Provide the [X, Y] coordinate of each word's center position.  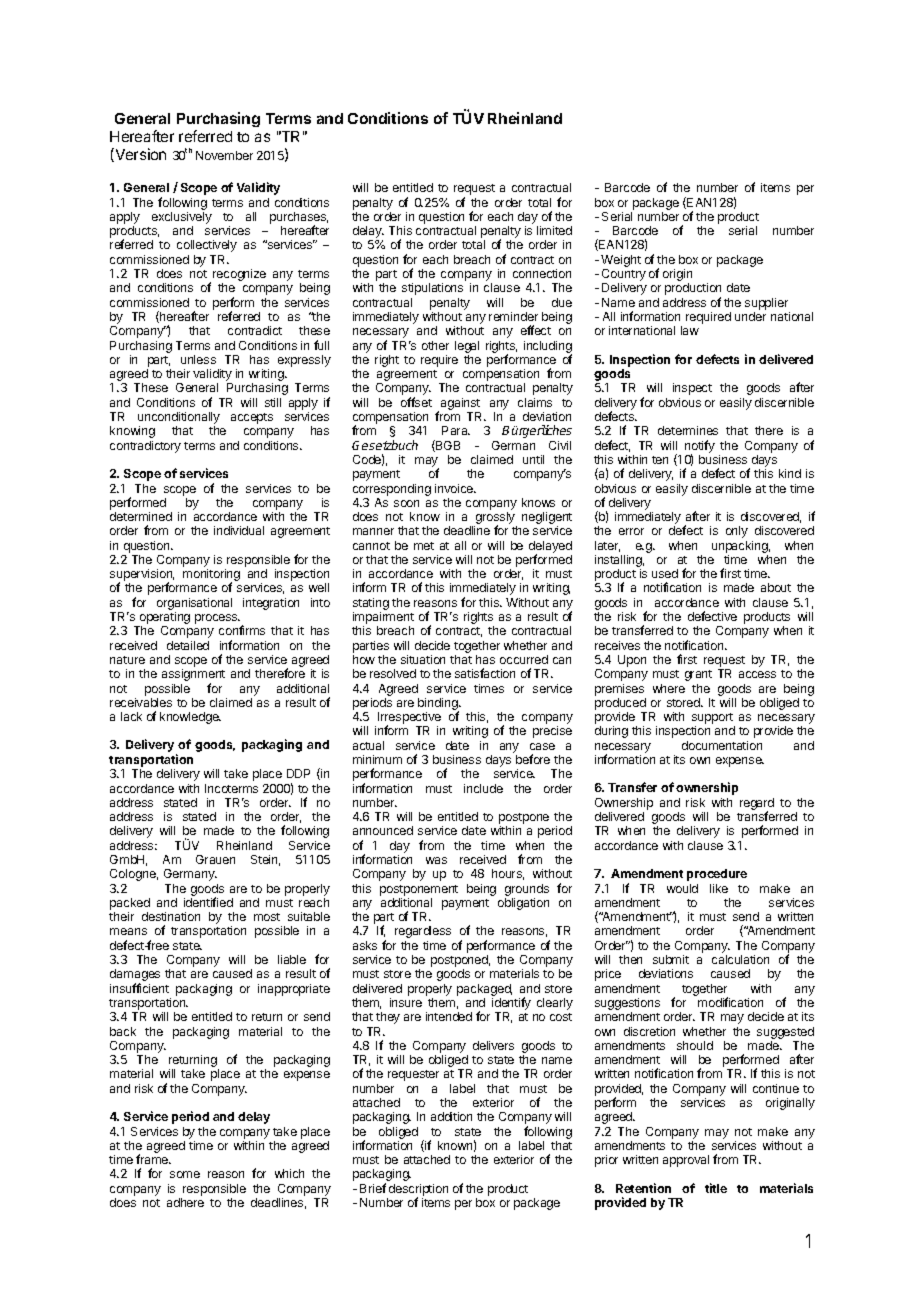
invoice [455, 488]
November [224, 155]
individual [239, 530]
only [737, 532]
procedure [717, 875]
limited [554, 230]
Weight [621, 262]
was [436, 860]
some [185, 1174]
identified [208, 902]
